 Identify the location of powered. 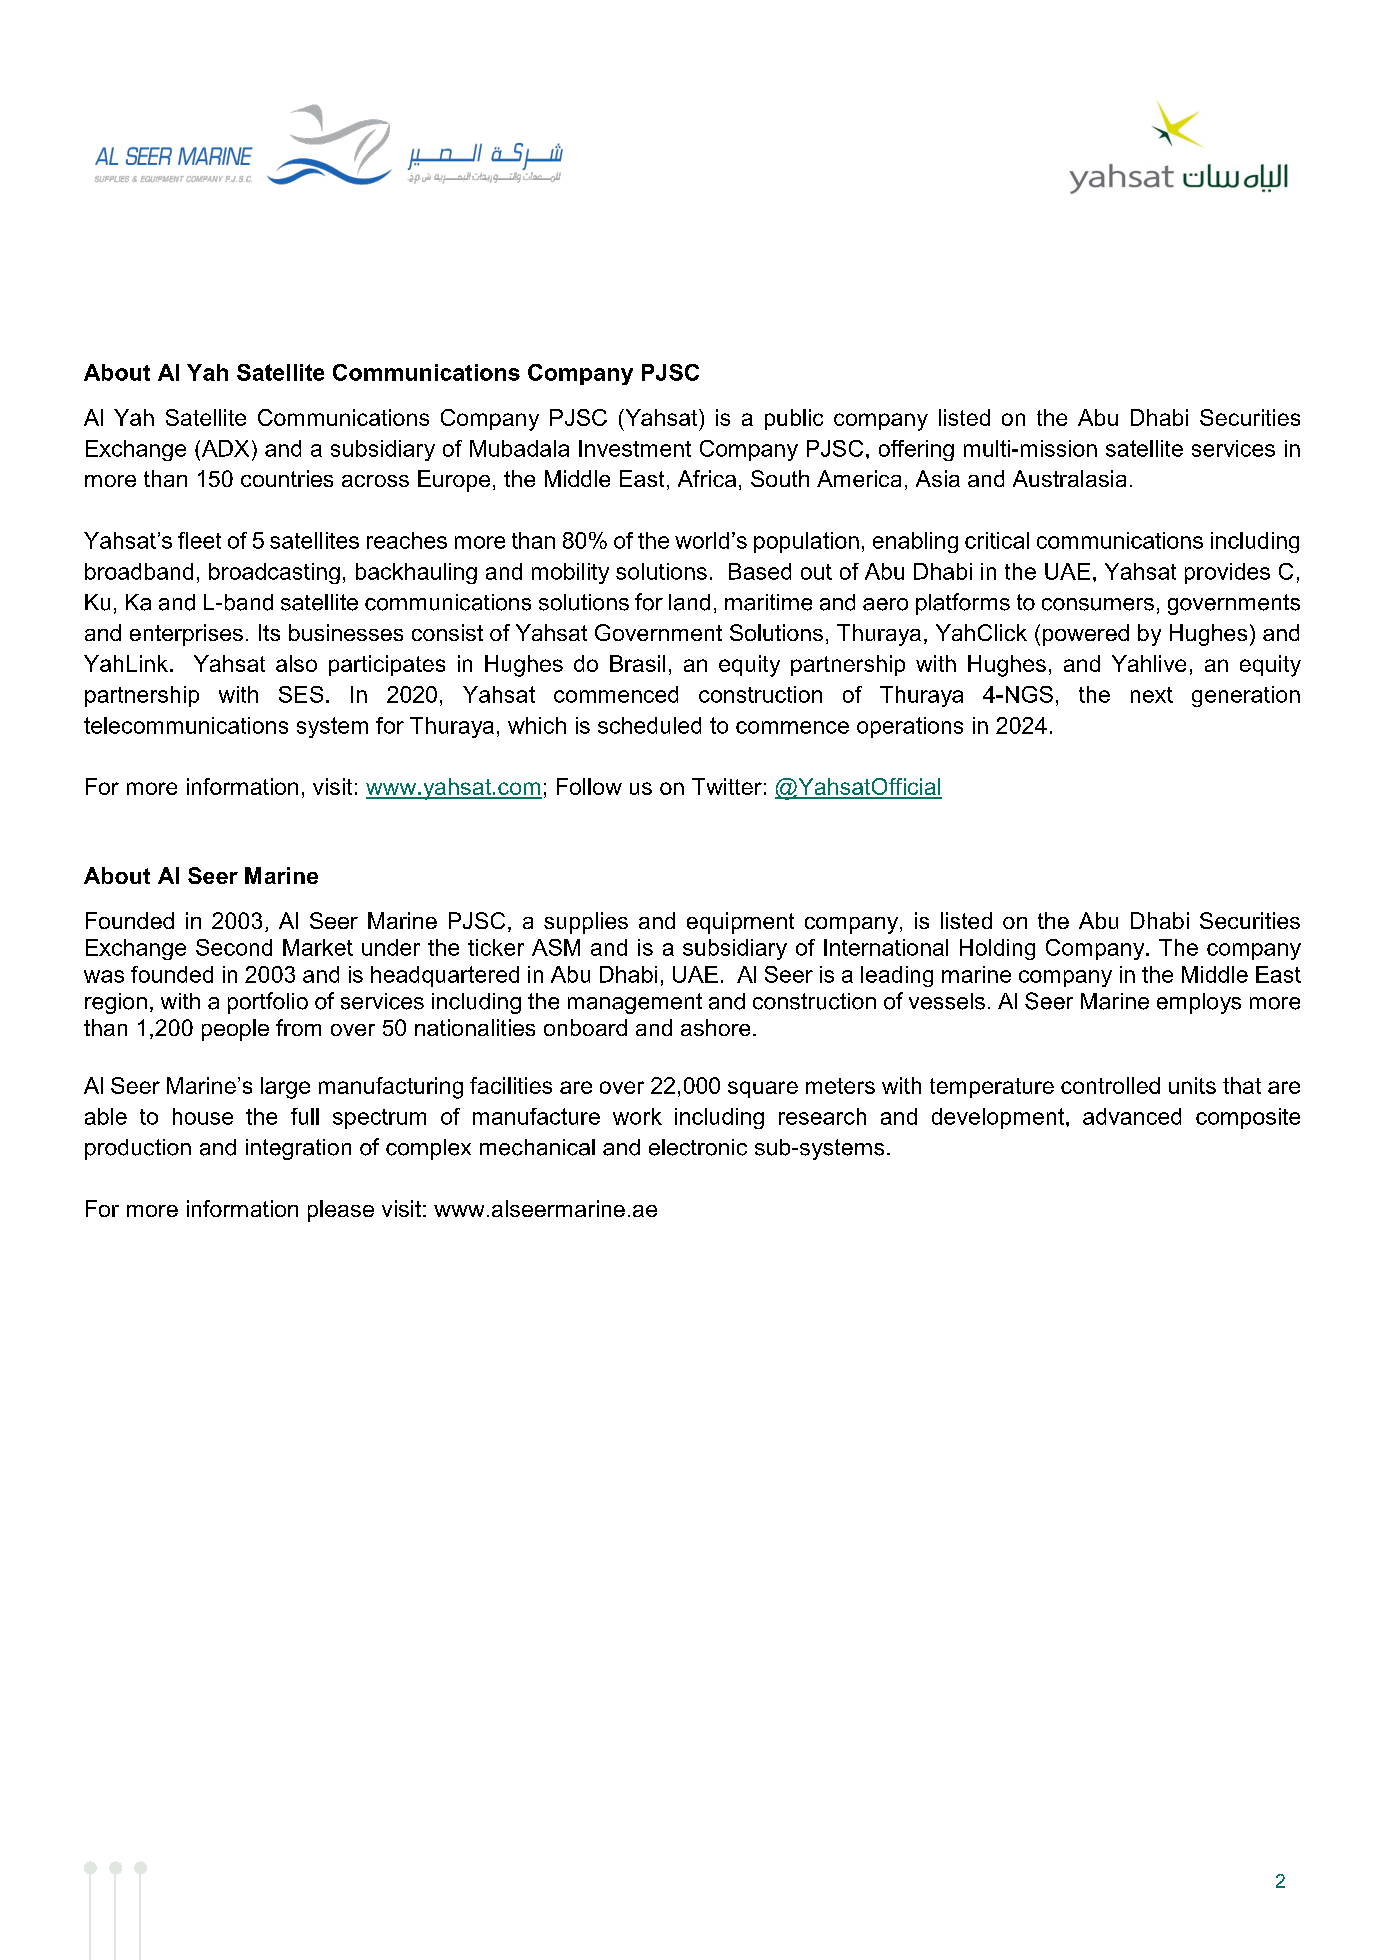
(1086, 635).
